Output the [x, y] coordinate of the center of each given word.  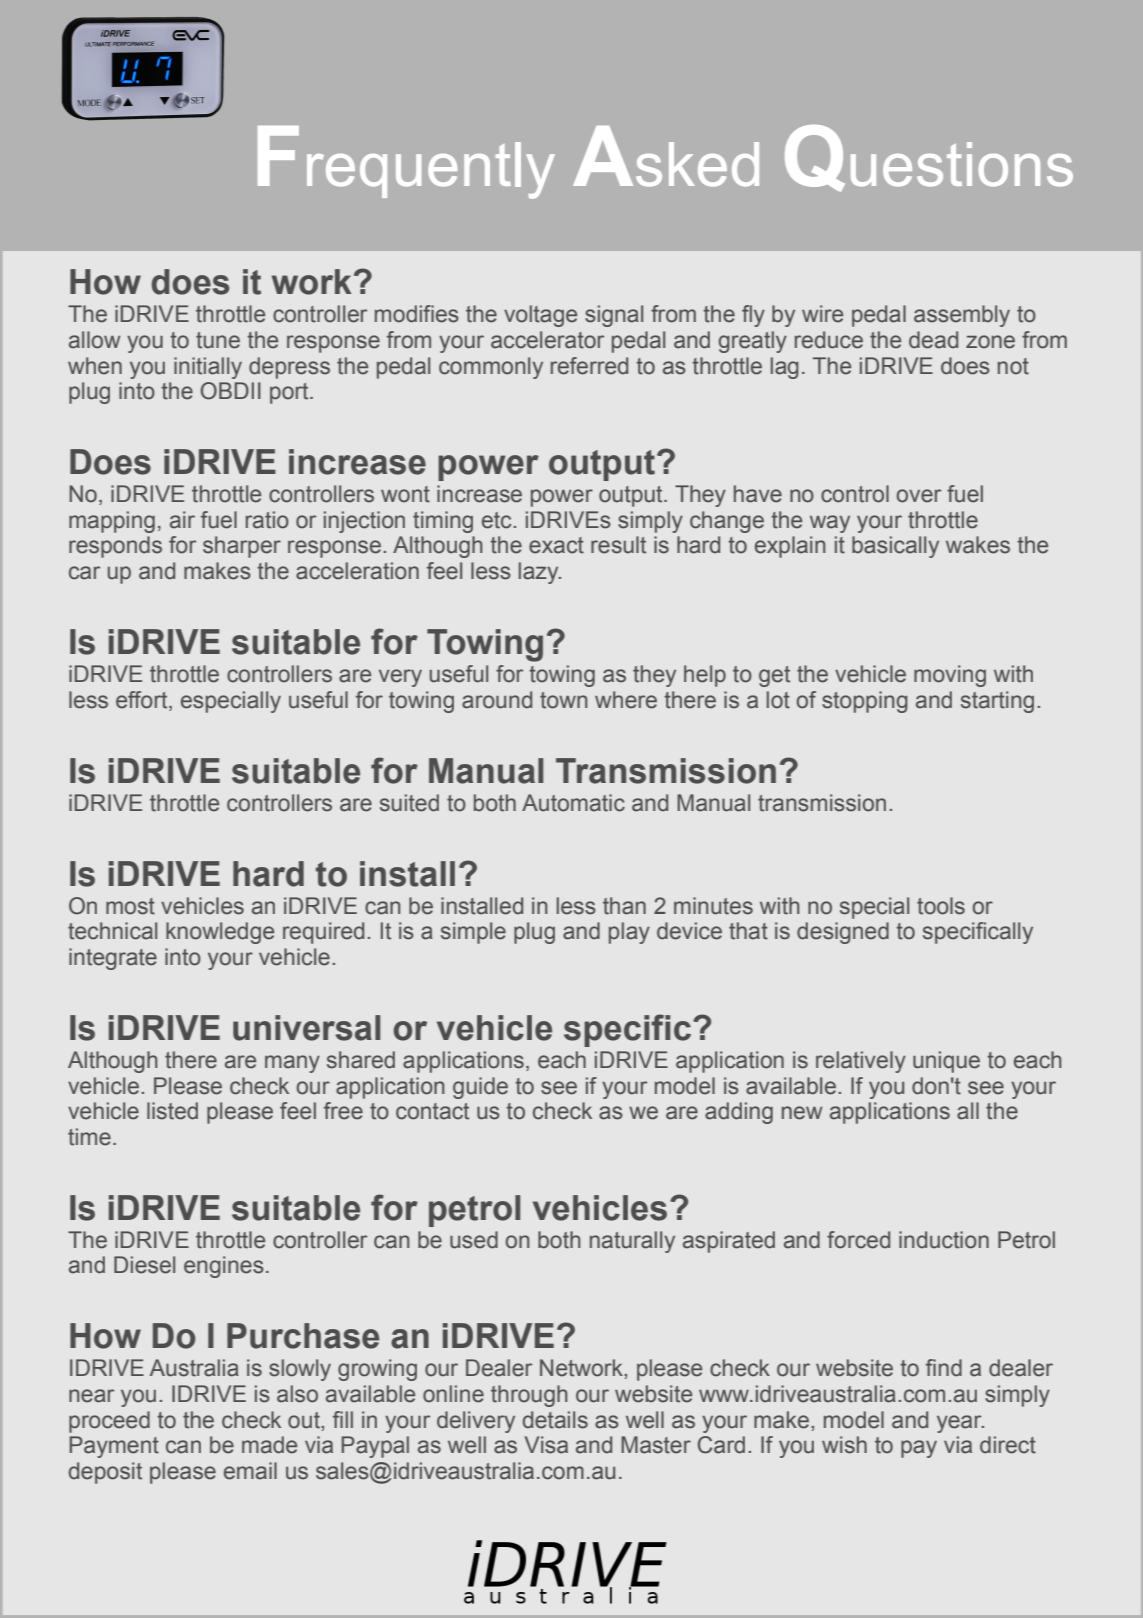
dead [933, 340]
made [269, 1445]
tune [218, 340]
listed [172, 1111]
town [563, 700]
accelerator [547, 340]
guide [480, 1088]
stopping [865, 702]
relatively [861, 1062]
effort [143, 700]
